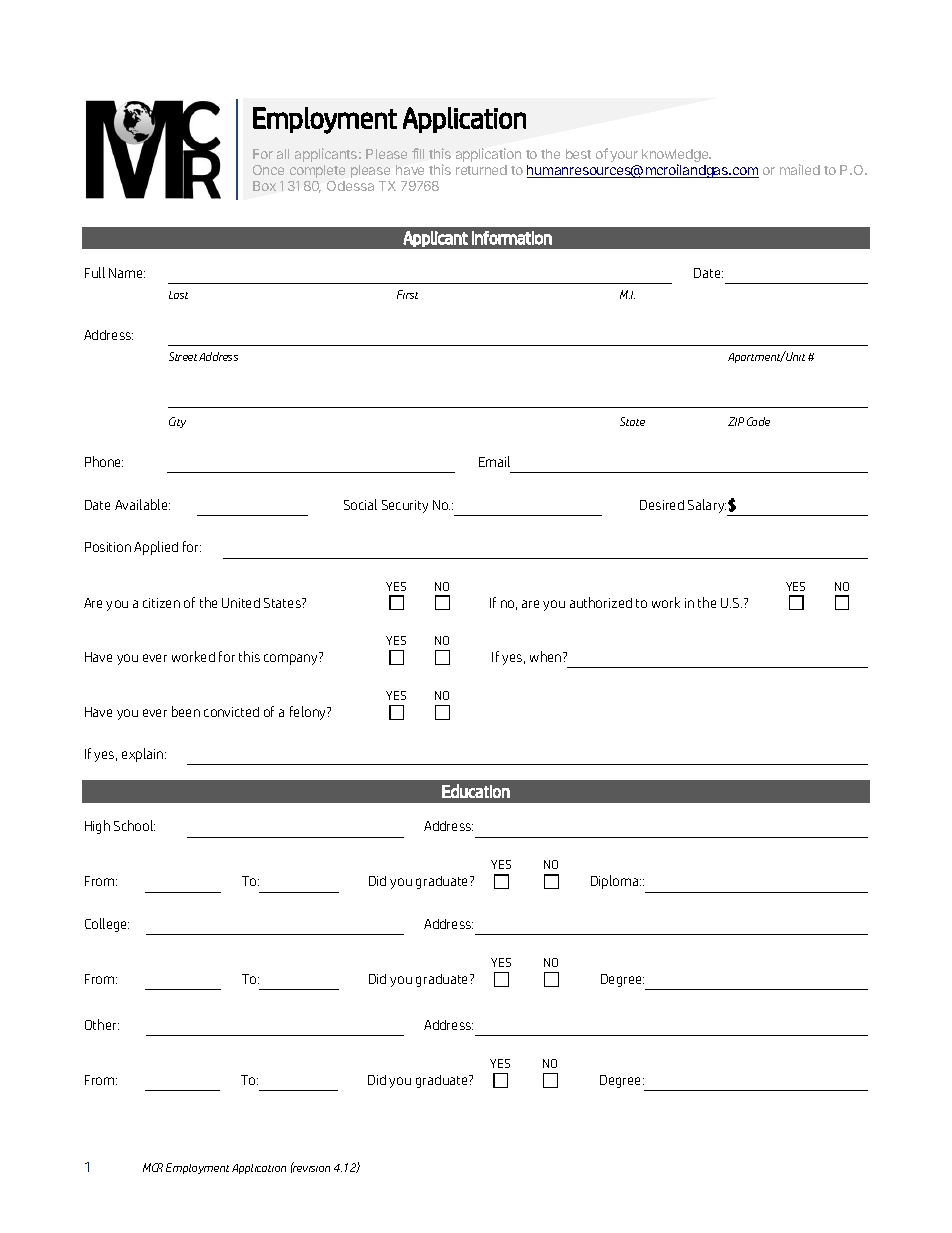 The height and width of the screenshot is (1233, 952). Describe the element at coordinates (161, 603) in the screenshot. I see `citizen` at that location.
